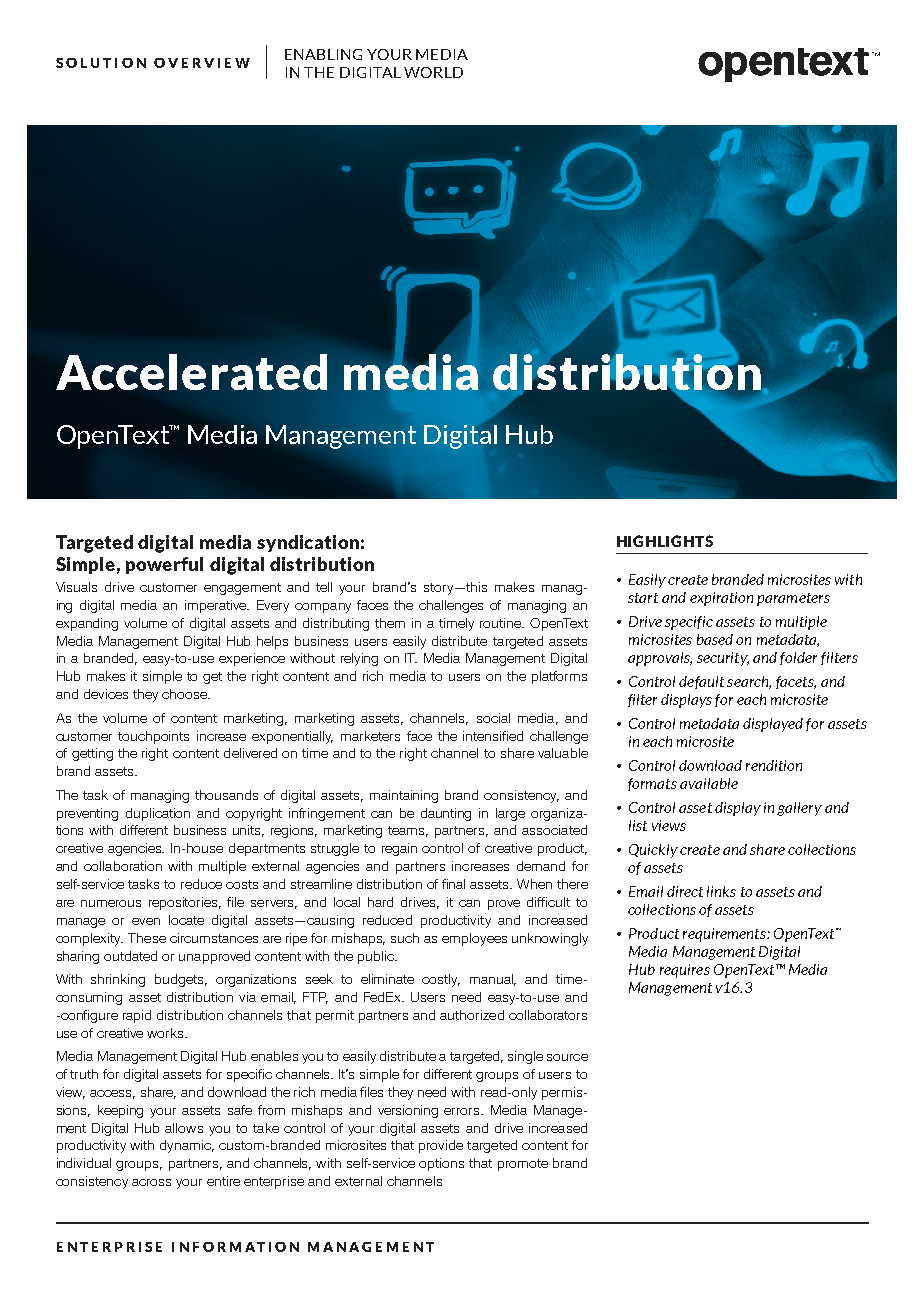 The width and height of the screenshot is (924, 1308). What do you see at coordinates (453, 884) in the screenshot?
I see `final` at bounding box center [453, 884].
